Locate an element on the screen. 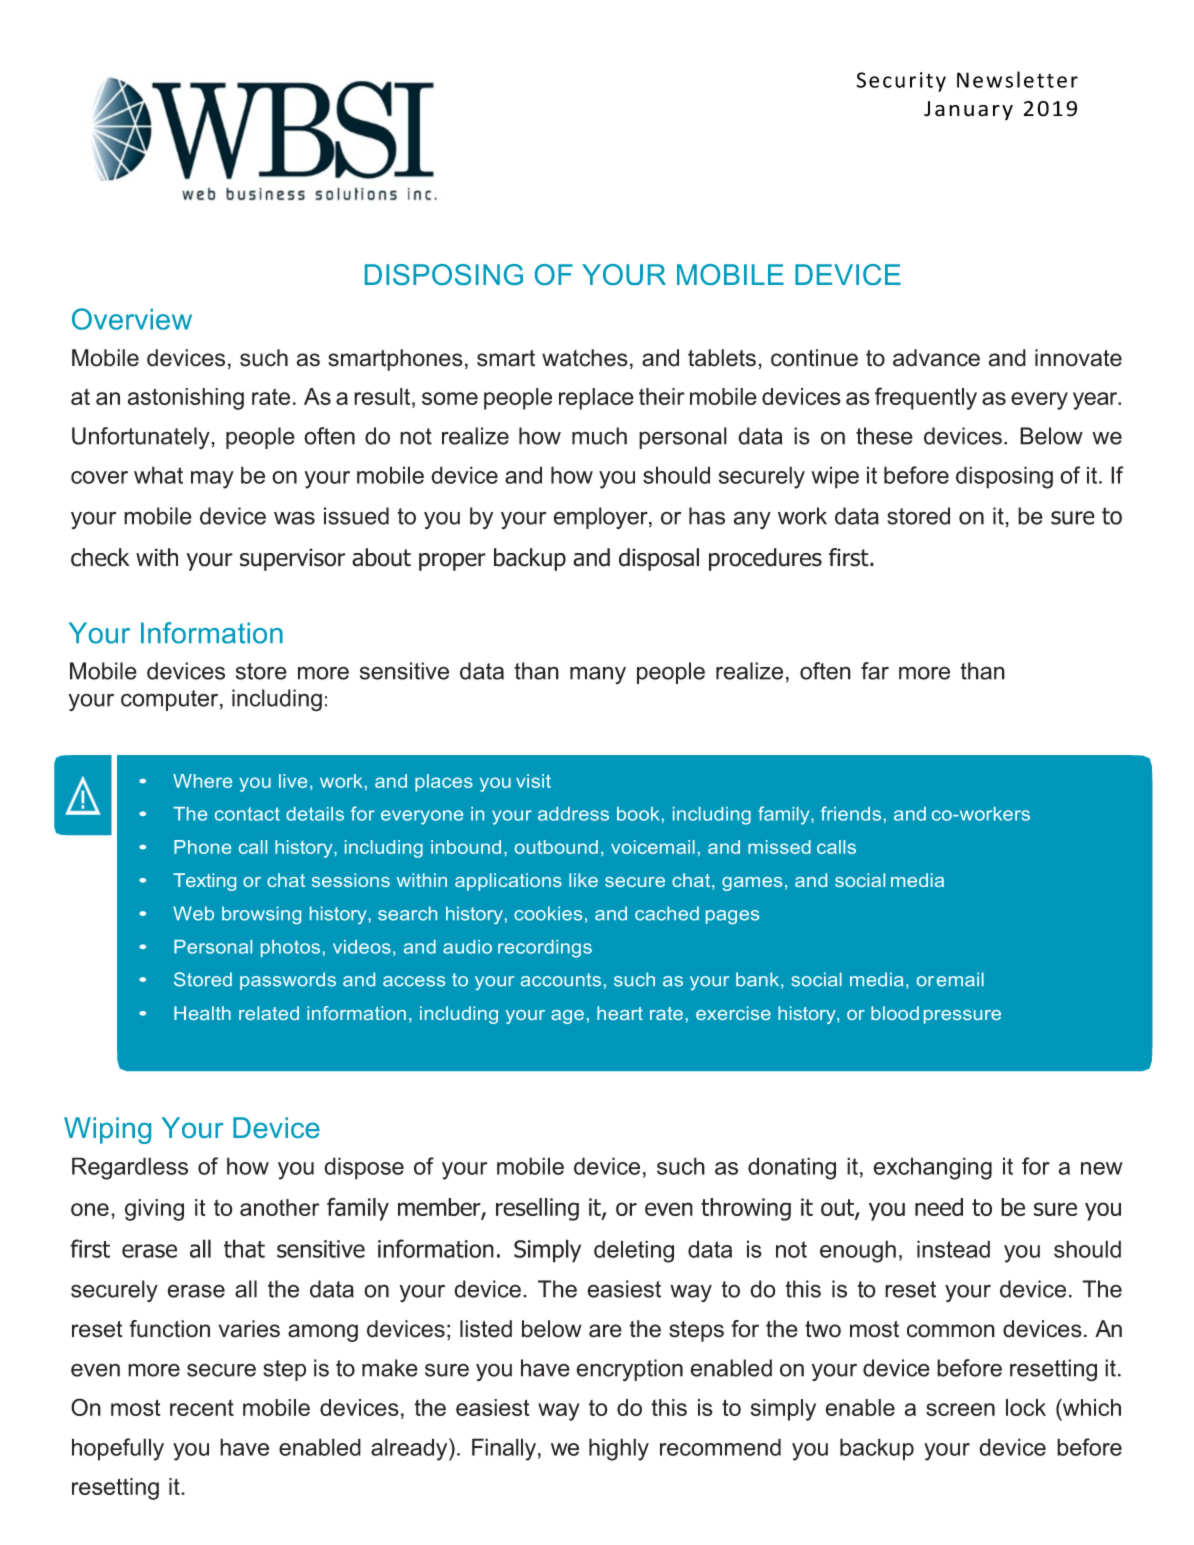 The width and height of the screenshot is (1194, 1545). exercise is located at coordinates (733, 1013).
